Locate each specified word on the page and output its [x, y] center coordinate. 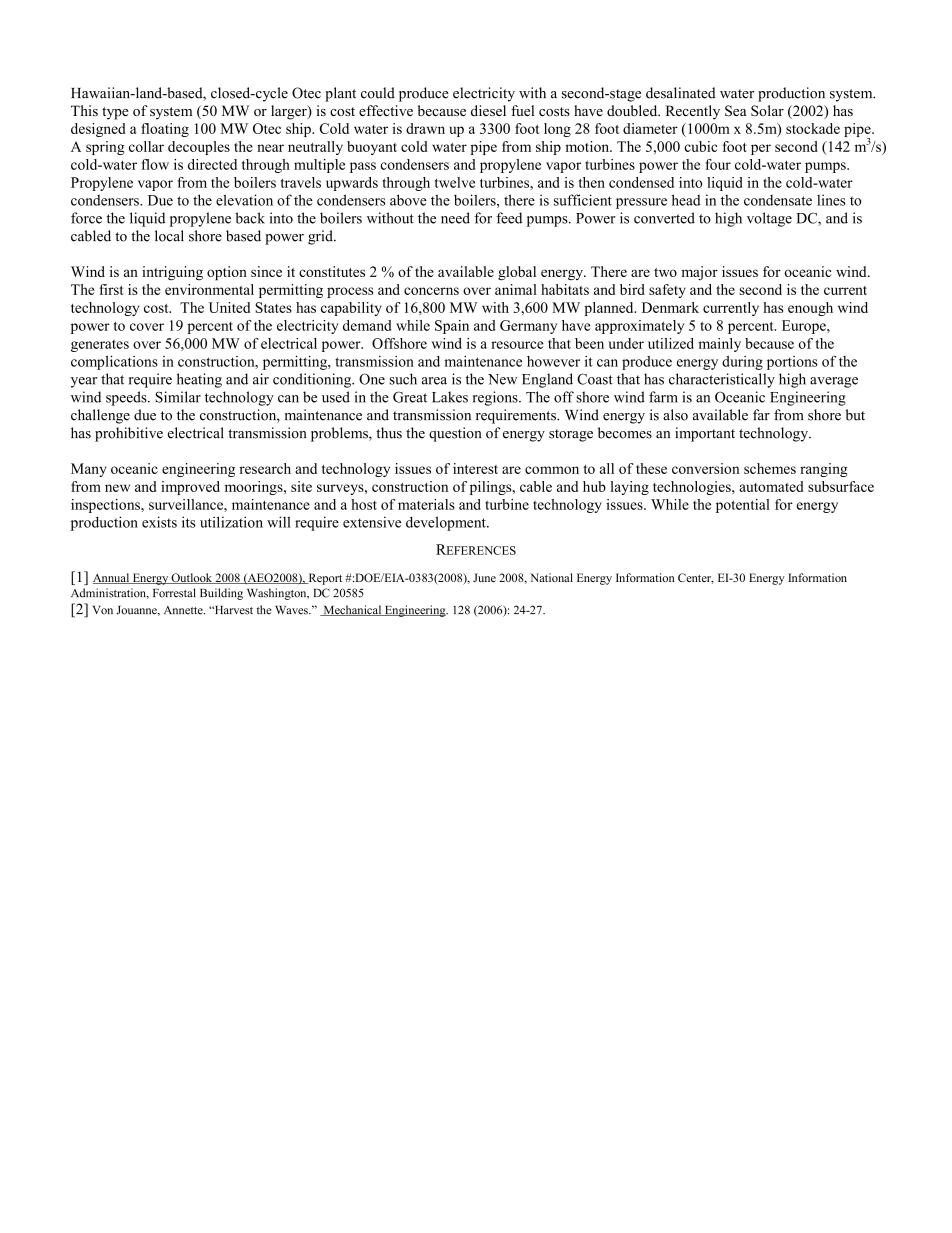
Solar [767, 111]
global [517, 273]
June [484, 577]
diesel [488, 110]
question [455, 434]
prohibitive [129, 434]
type [115, 113]
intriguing [172, 273]
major [699, 273]
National [551, 577]
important [705, 434]
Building [221, 594]
